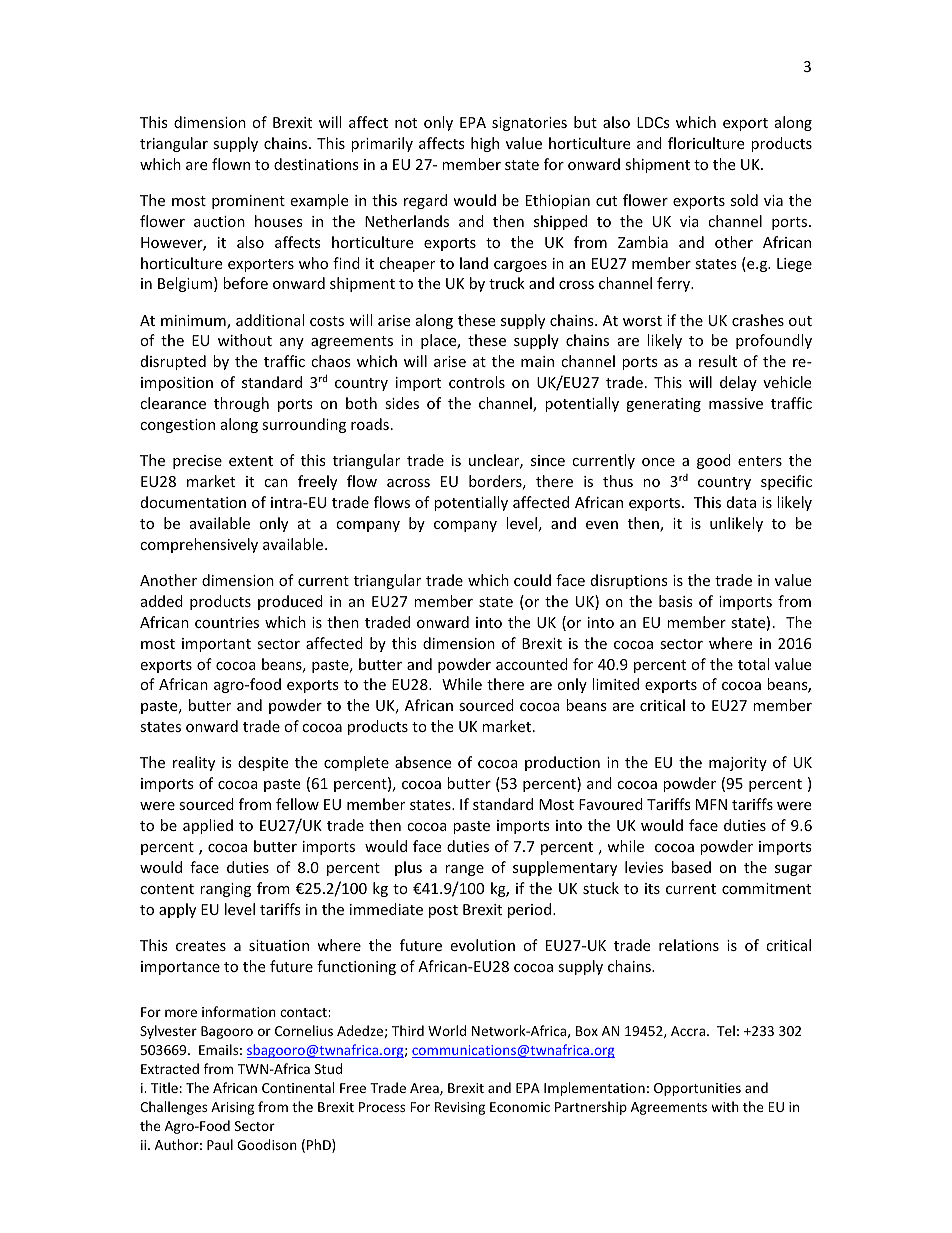 This screenshot has width=952, height=1233. I want to click on prominent, so click(248, 202).
